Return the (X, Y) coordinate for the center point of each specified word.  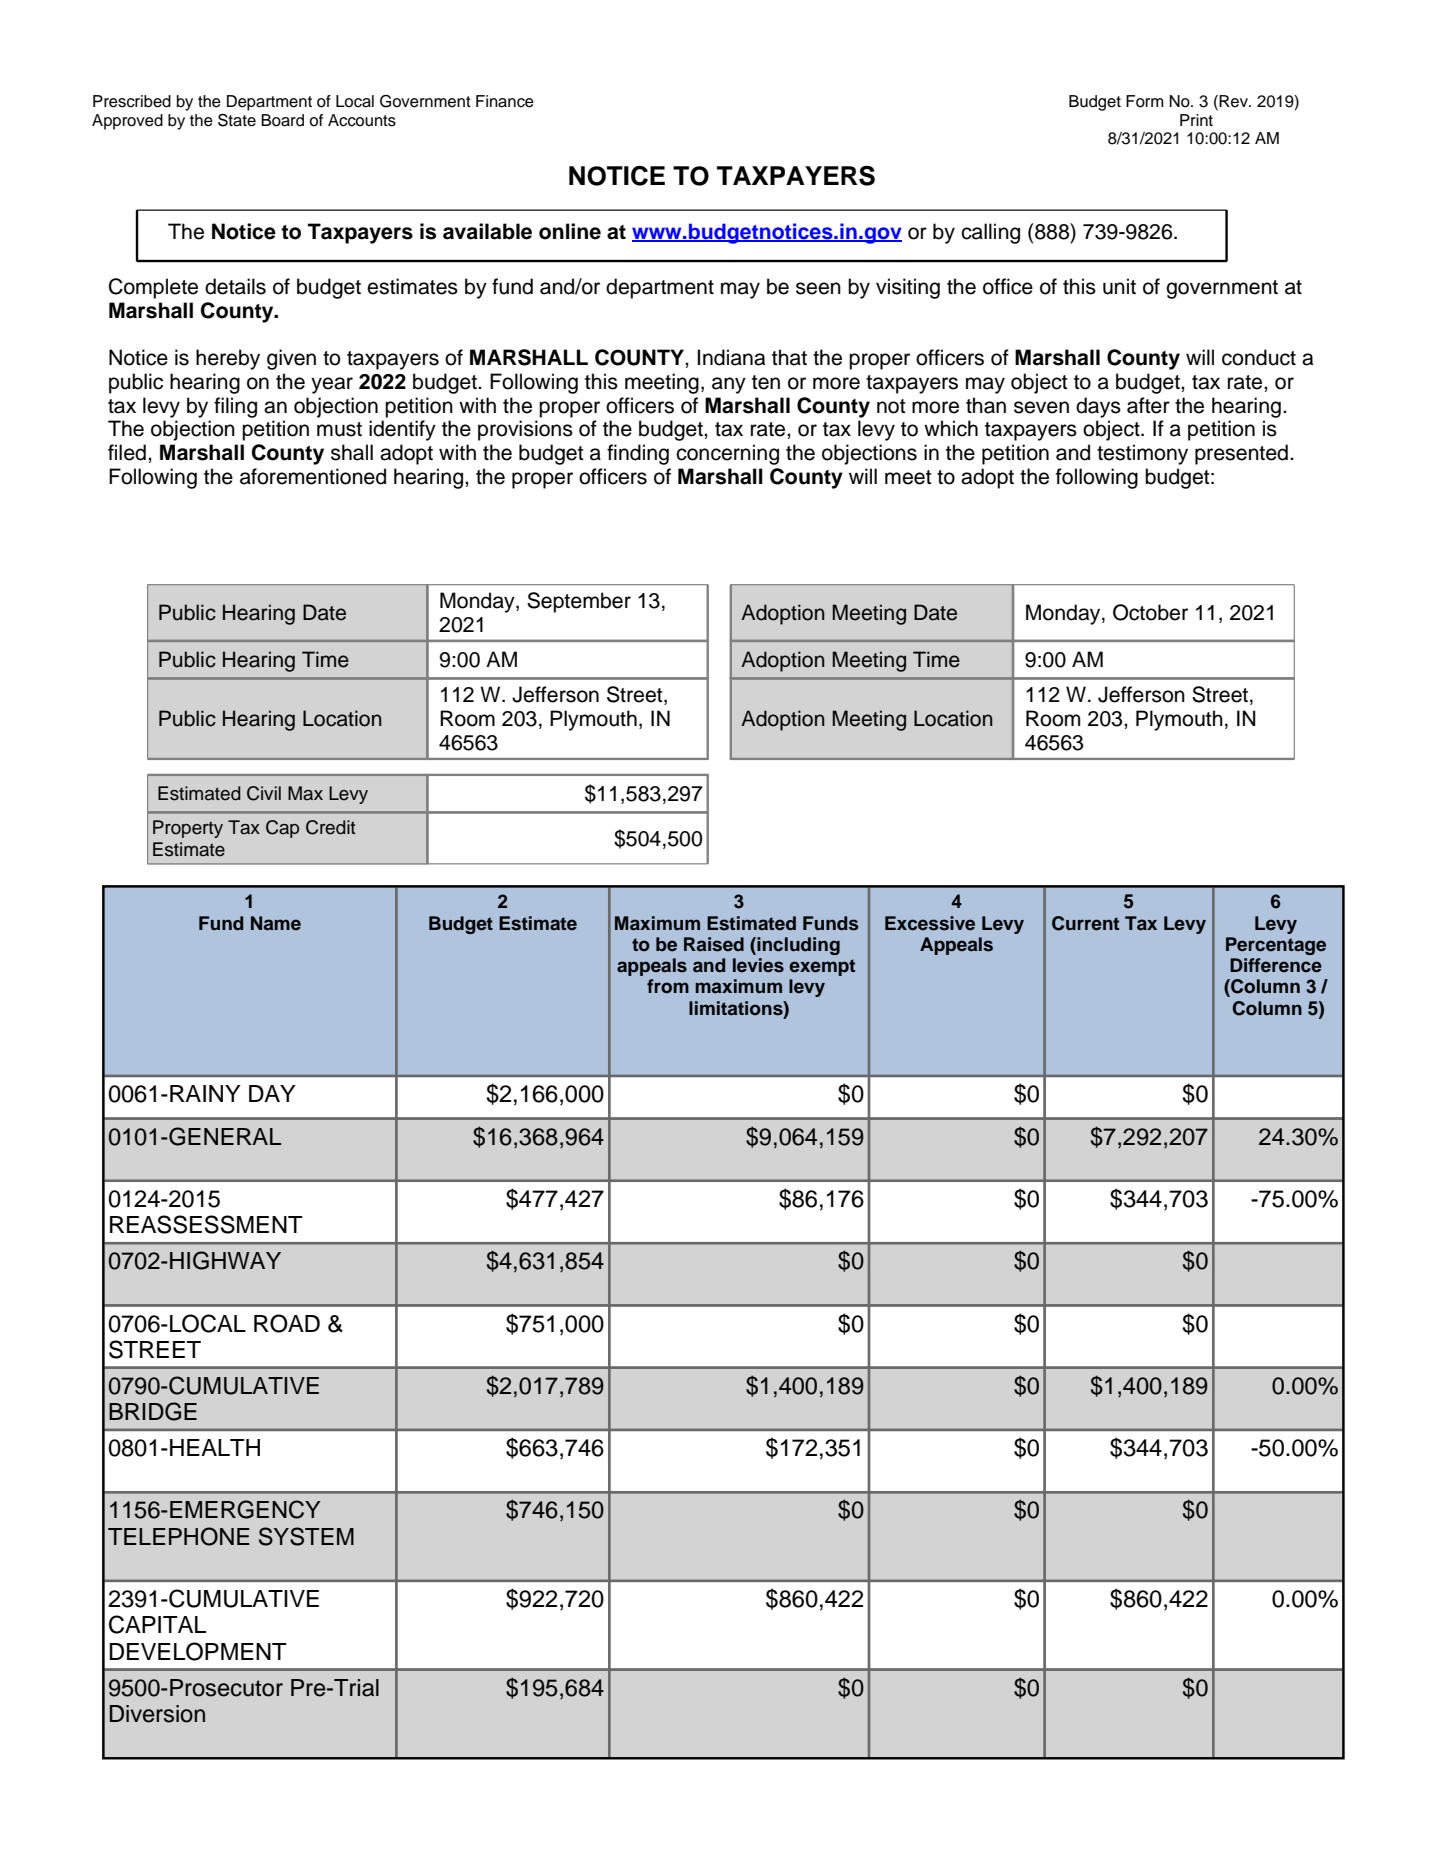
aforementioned (313, 476)
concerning (727, 454)
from (668, 986)
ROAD (287, 1323)
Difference (1276, 965)
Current (1085, 923)
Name (276, 923)
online (570, 231)
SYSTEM (306, 1536)
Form (1144, 101)
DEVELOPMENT (198, 1651)
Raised (714, 944)
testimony (1142, 454)
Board (282, 120)
